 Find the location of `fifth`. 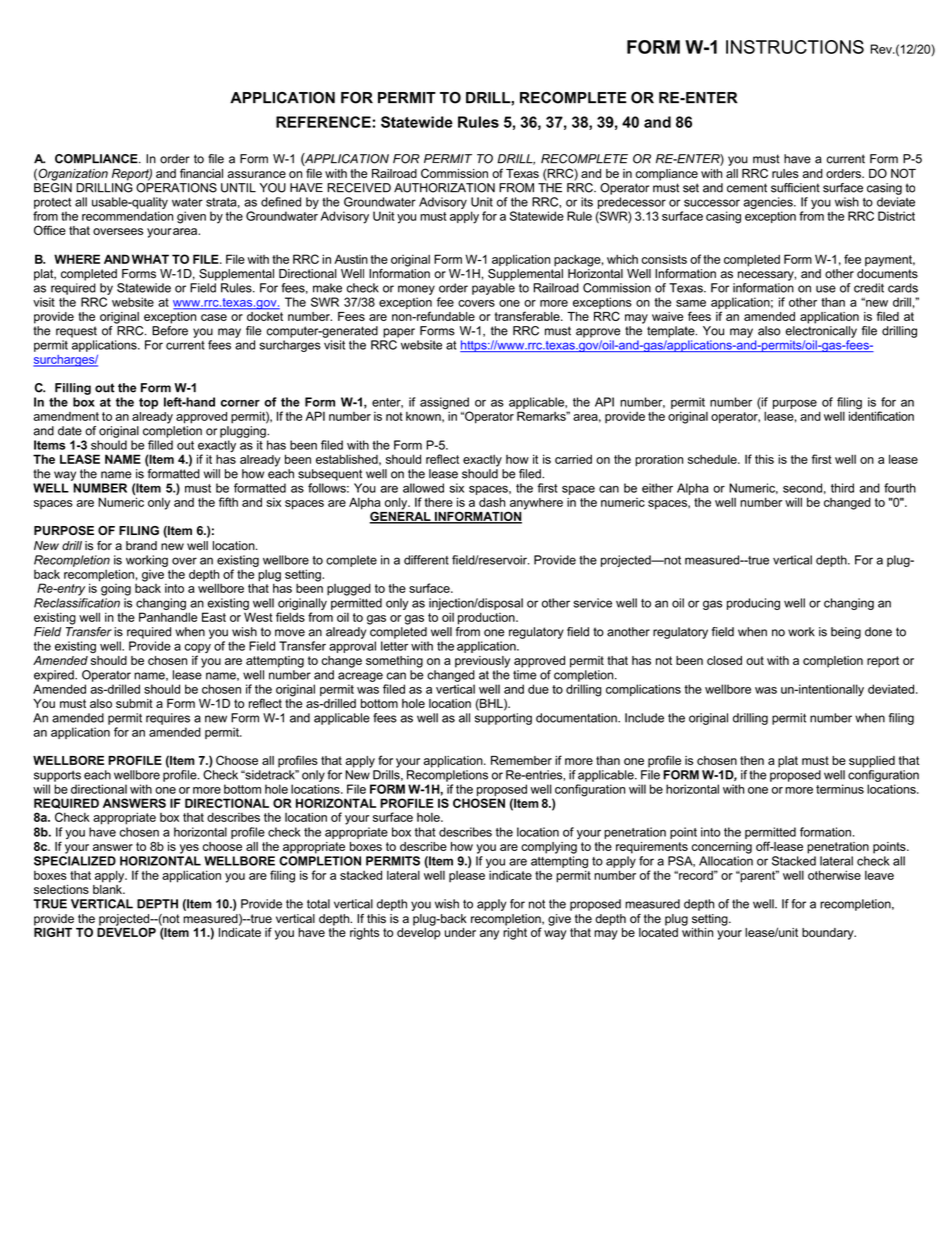

fifth is located at coordinates (228, 502).
